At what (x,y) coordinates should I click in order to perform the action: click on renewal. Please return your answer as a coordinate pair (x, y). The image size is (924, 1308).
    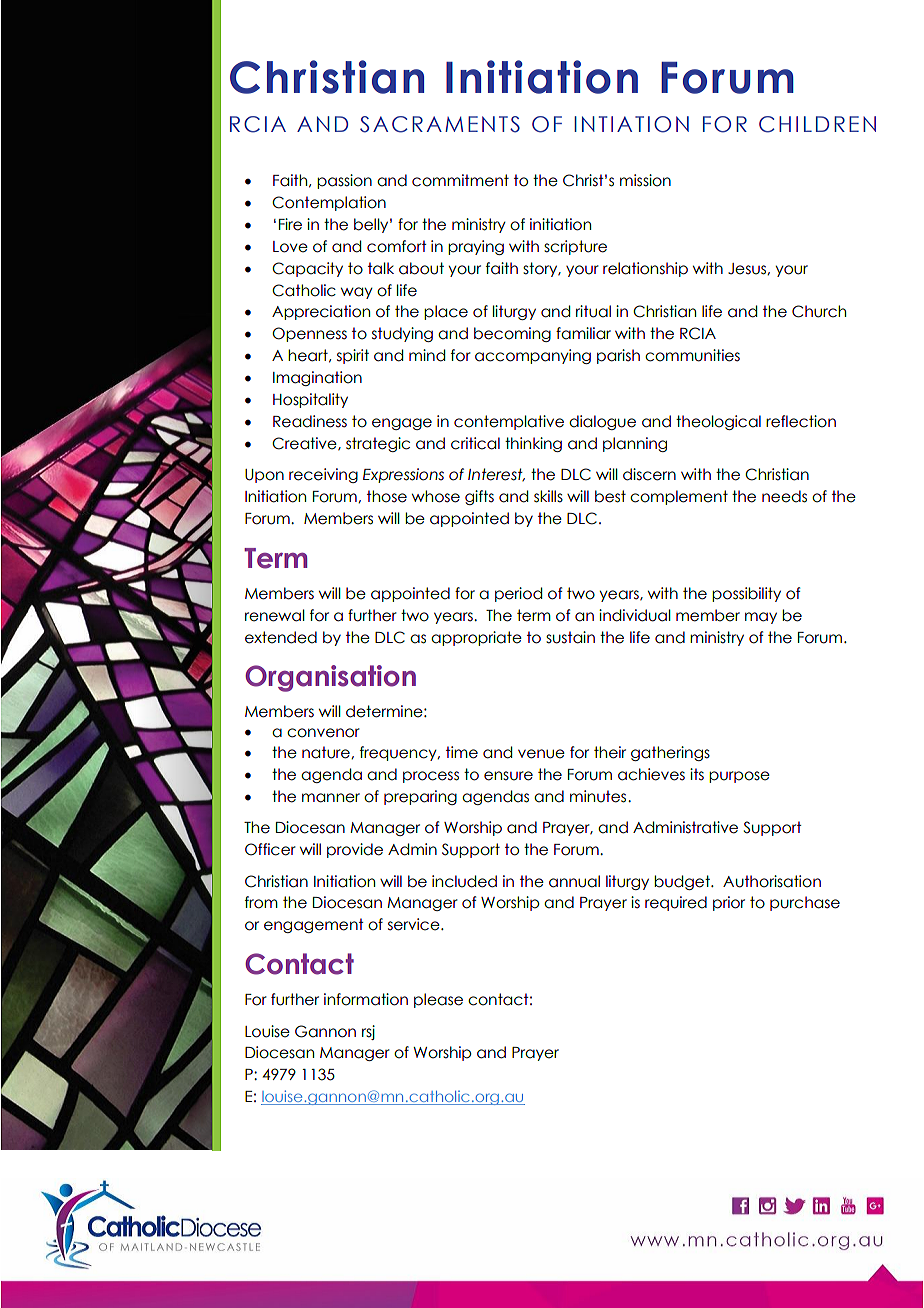
    Looking at the image, I should click on (275, 615).
